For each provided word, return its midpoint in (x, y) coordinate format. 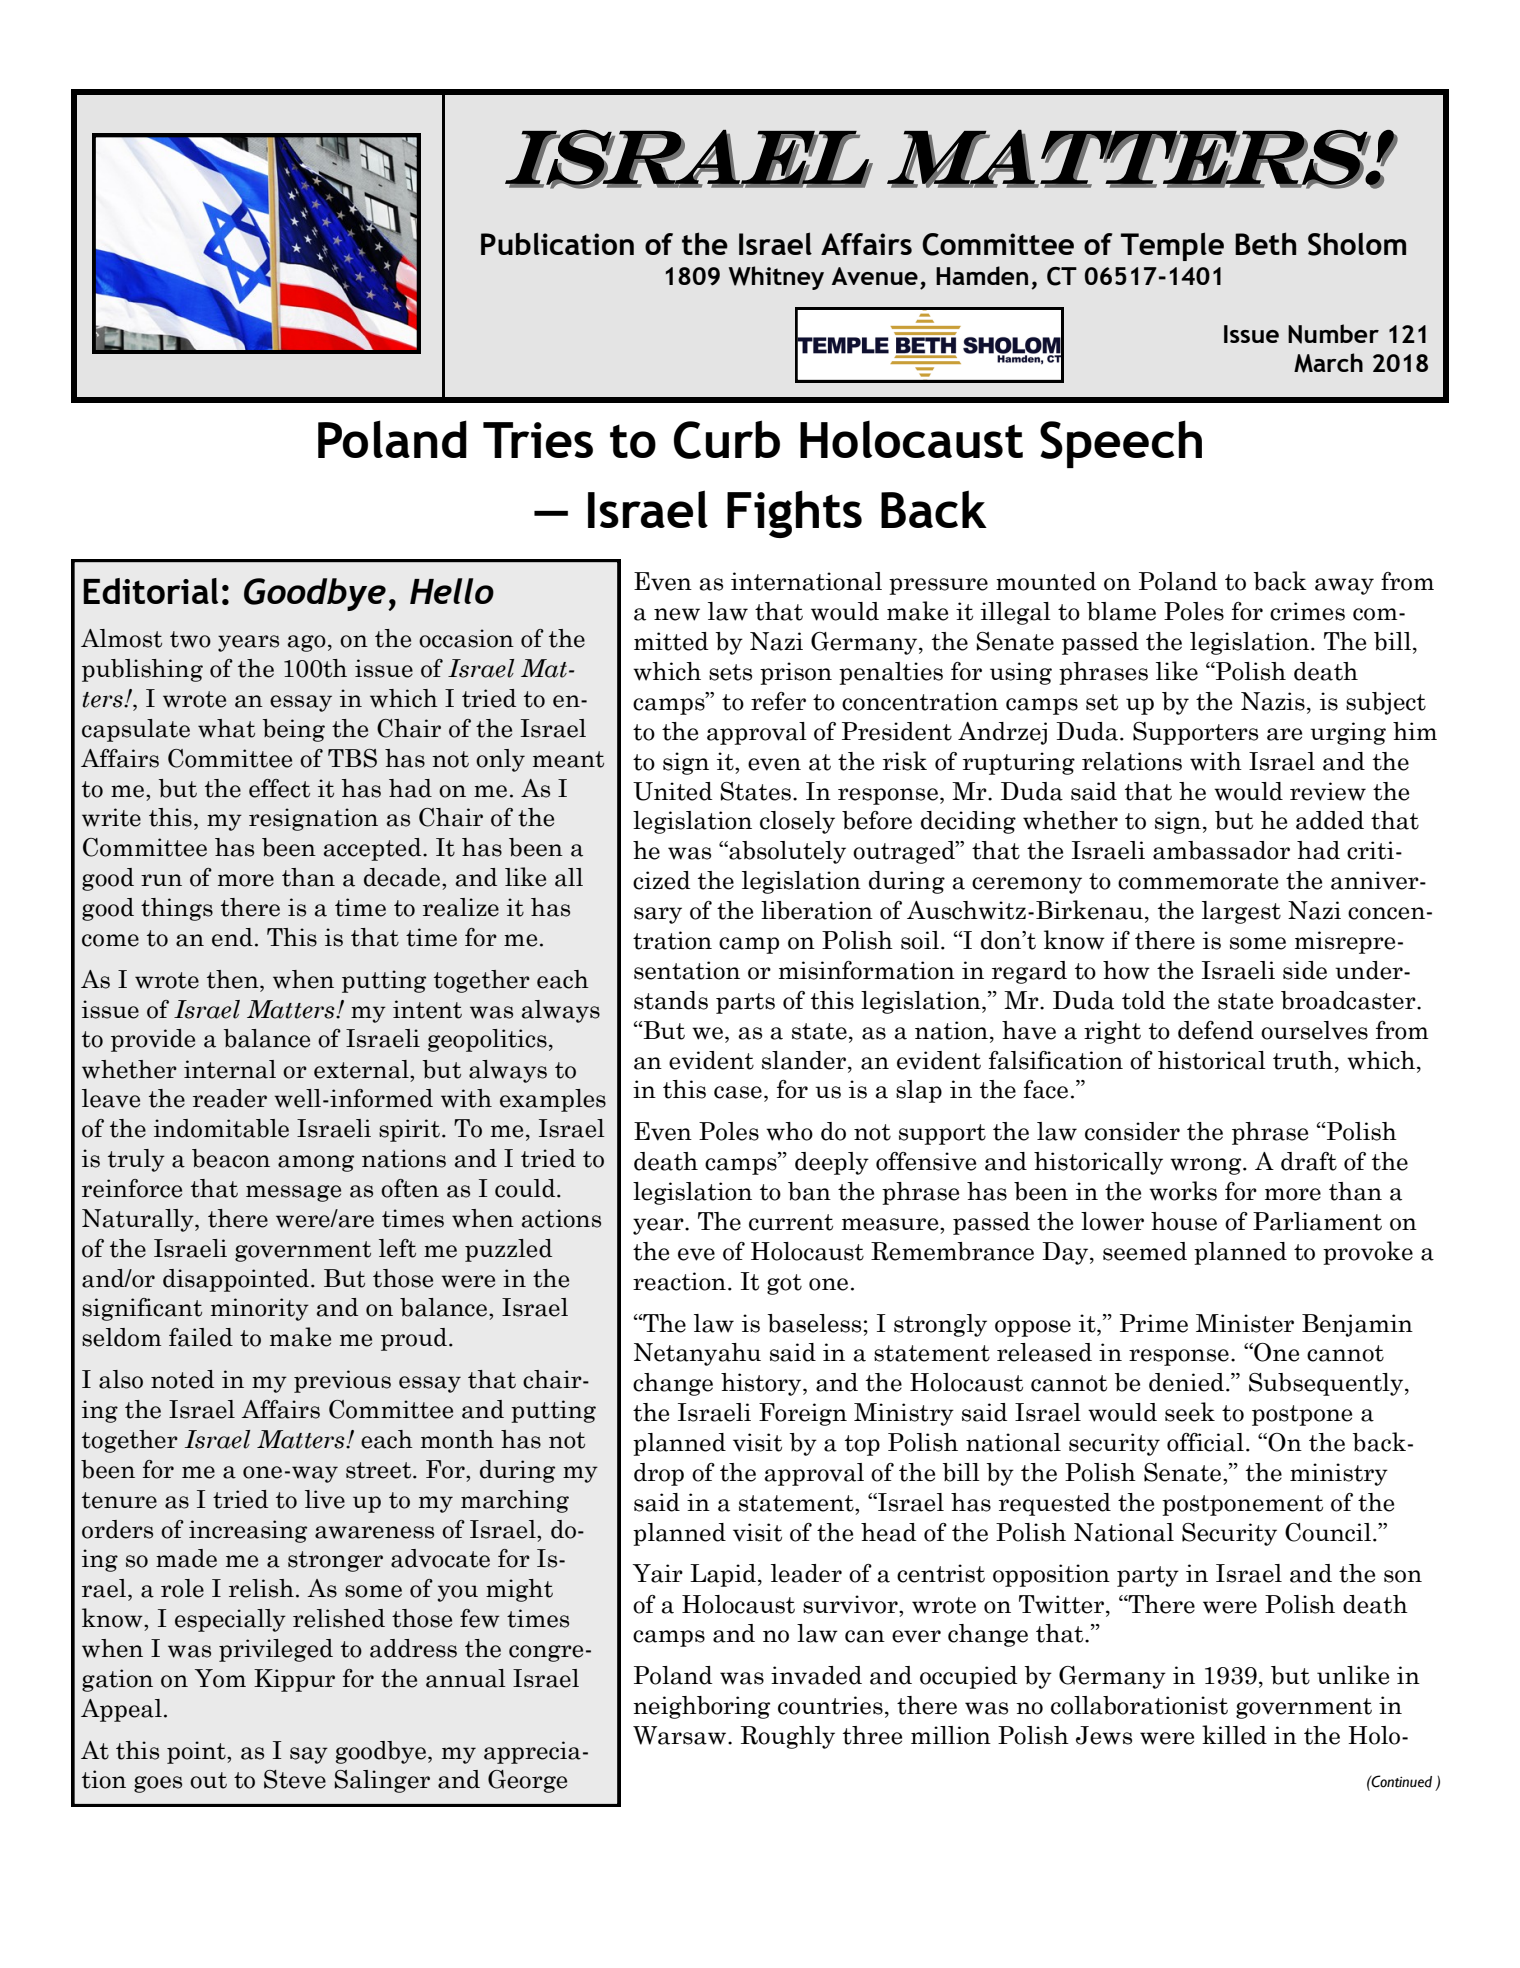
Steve (295, 1779)
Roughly (788, 1737)
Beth (1265, 243)
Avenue (875, 276)
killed (1234, 1735)
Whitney (776, 278)
